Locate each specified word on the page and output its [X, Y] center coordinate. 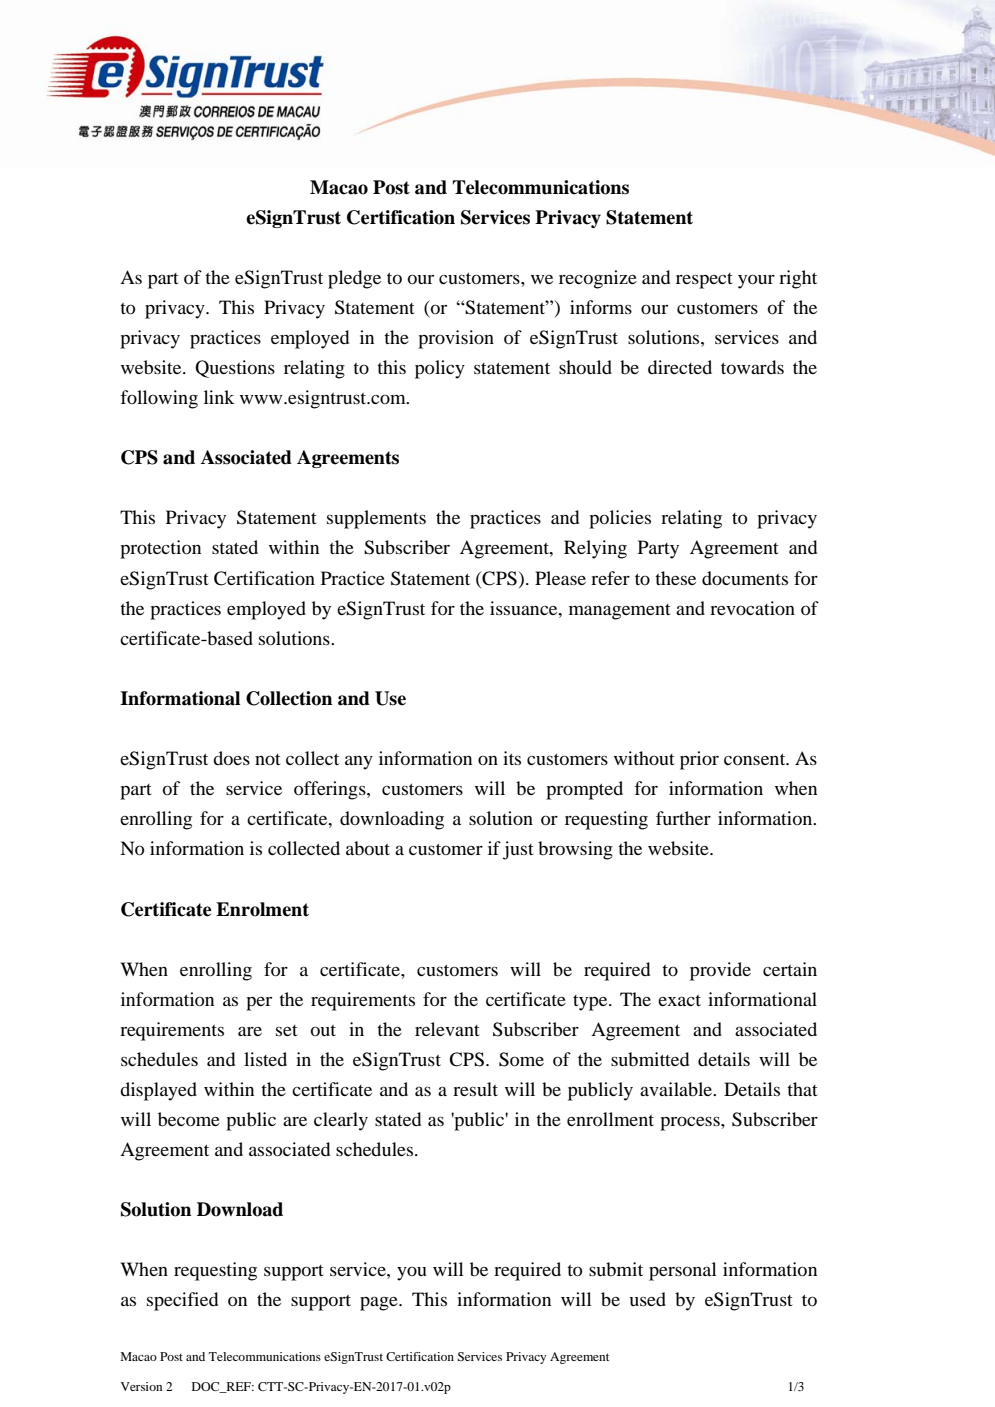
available [677, 1089]
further [683, 818]
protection [160, 549]
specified [182, 1301]
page [380, 1303]
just [518, 850]
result [475, 1089]
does [231, 758]
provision [456, 339]
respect [704, 281]
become [189, 1119]
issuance [525, 608]
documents [745, 578]
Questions [235, 369]
